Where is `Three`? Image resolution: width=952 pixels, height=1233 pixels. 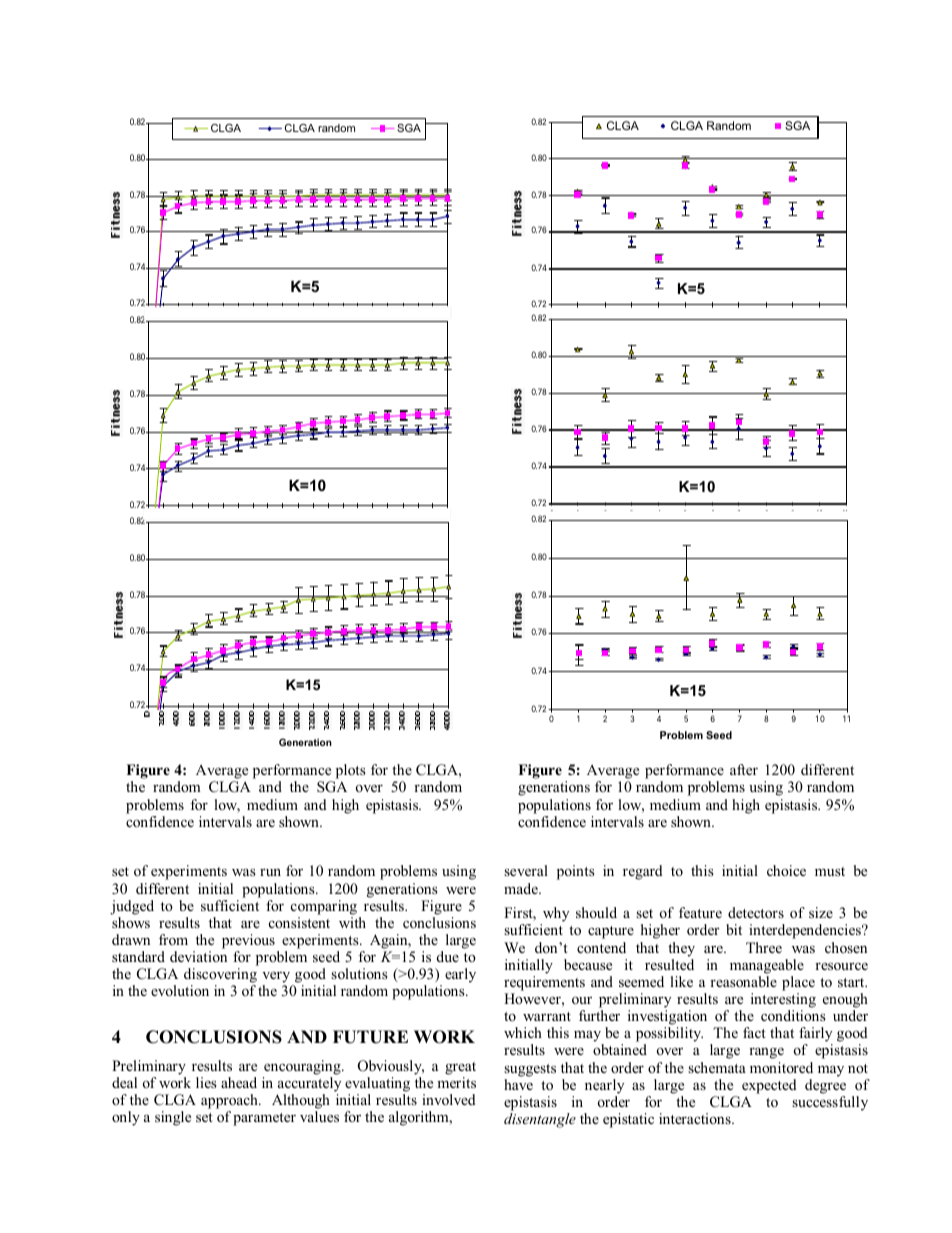 Three is located at coordinates (764, 947).
